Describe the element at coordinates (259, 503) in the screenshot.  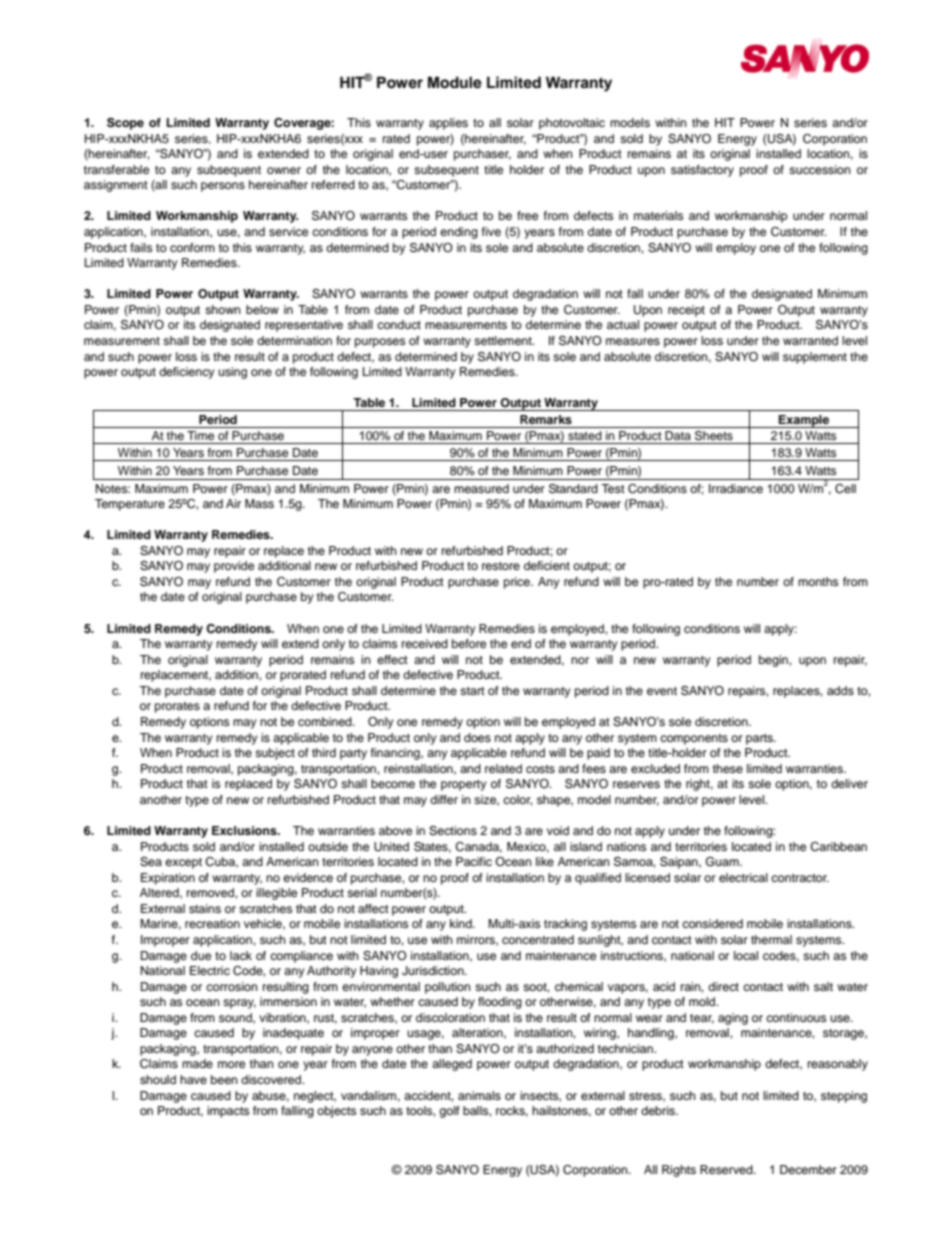
I see `Mass` at that location.
